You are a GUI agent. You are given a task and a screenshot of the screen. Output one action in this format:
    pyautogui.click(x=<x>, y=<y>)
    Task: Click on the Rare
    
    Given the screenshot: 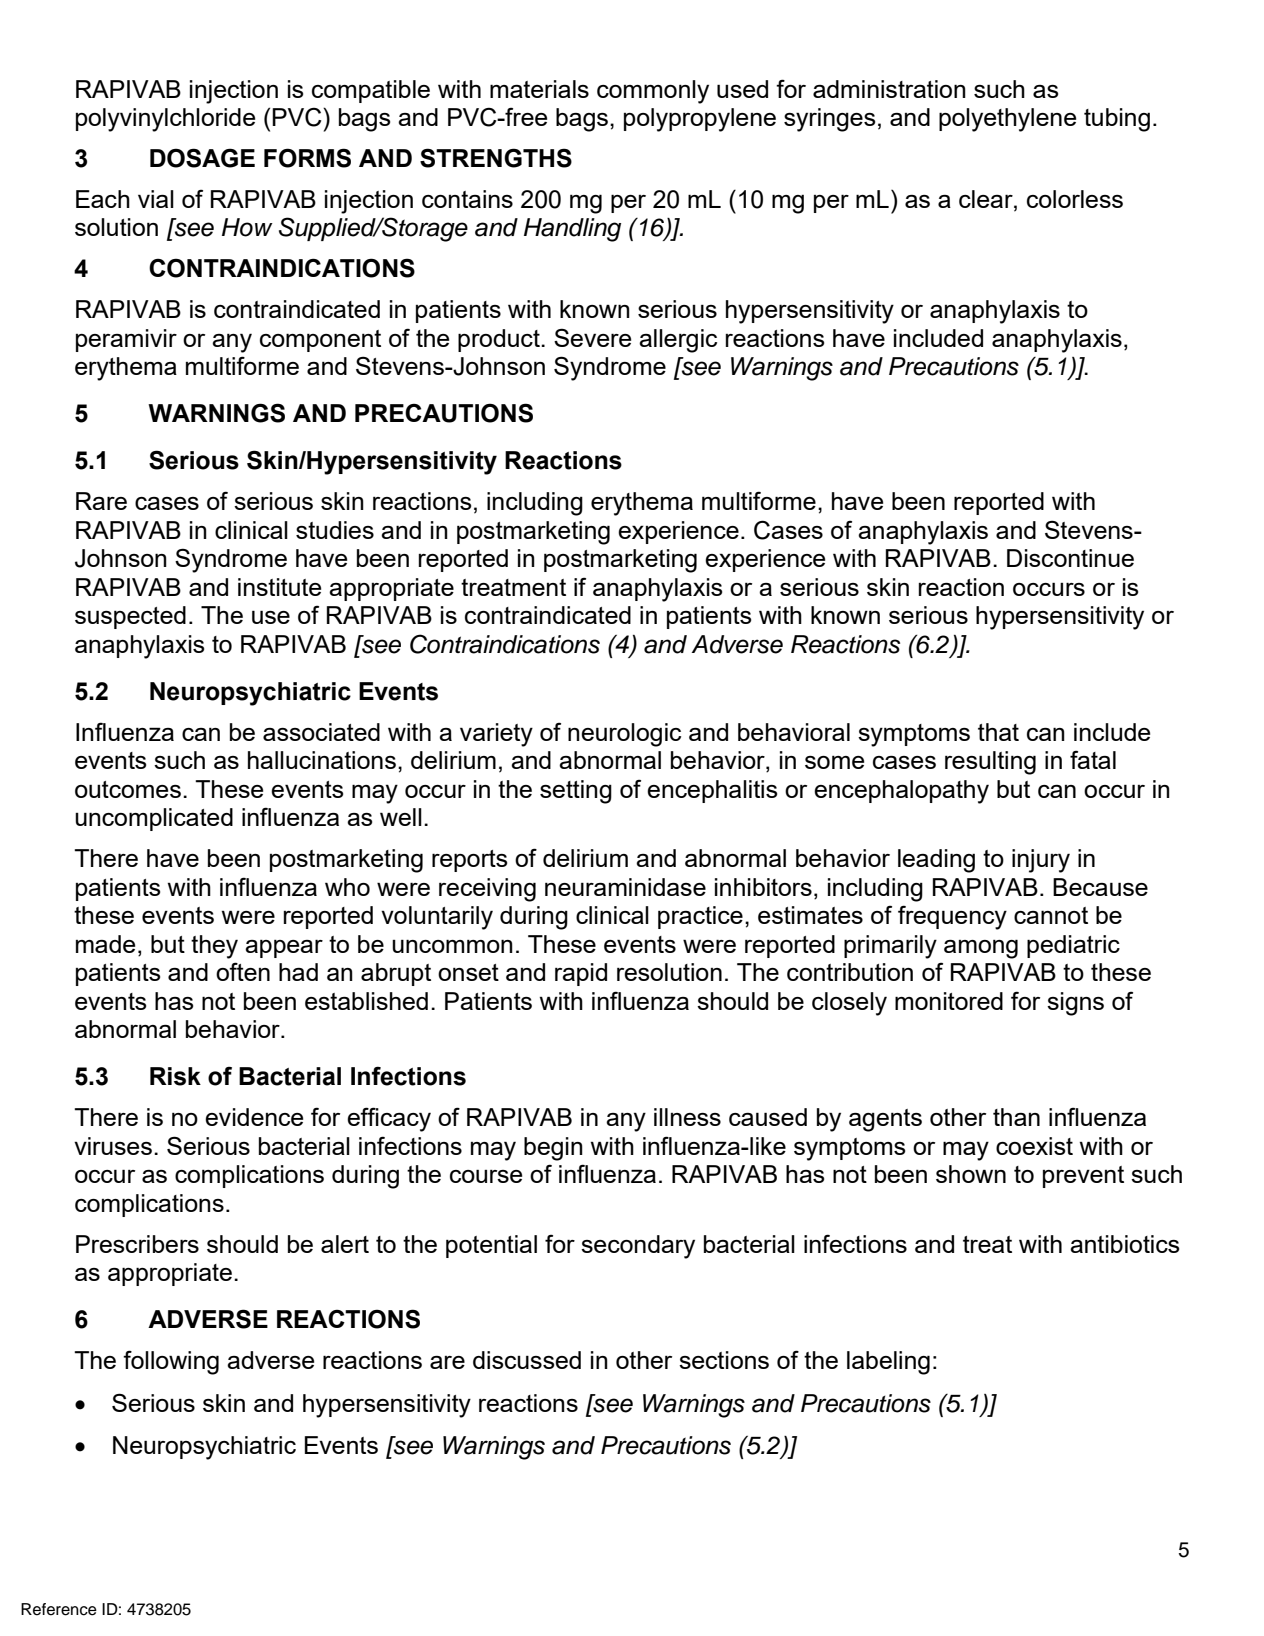 What is the action you would take?
    pyautogui.click(x=101, y=501)
